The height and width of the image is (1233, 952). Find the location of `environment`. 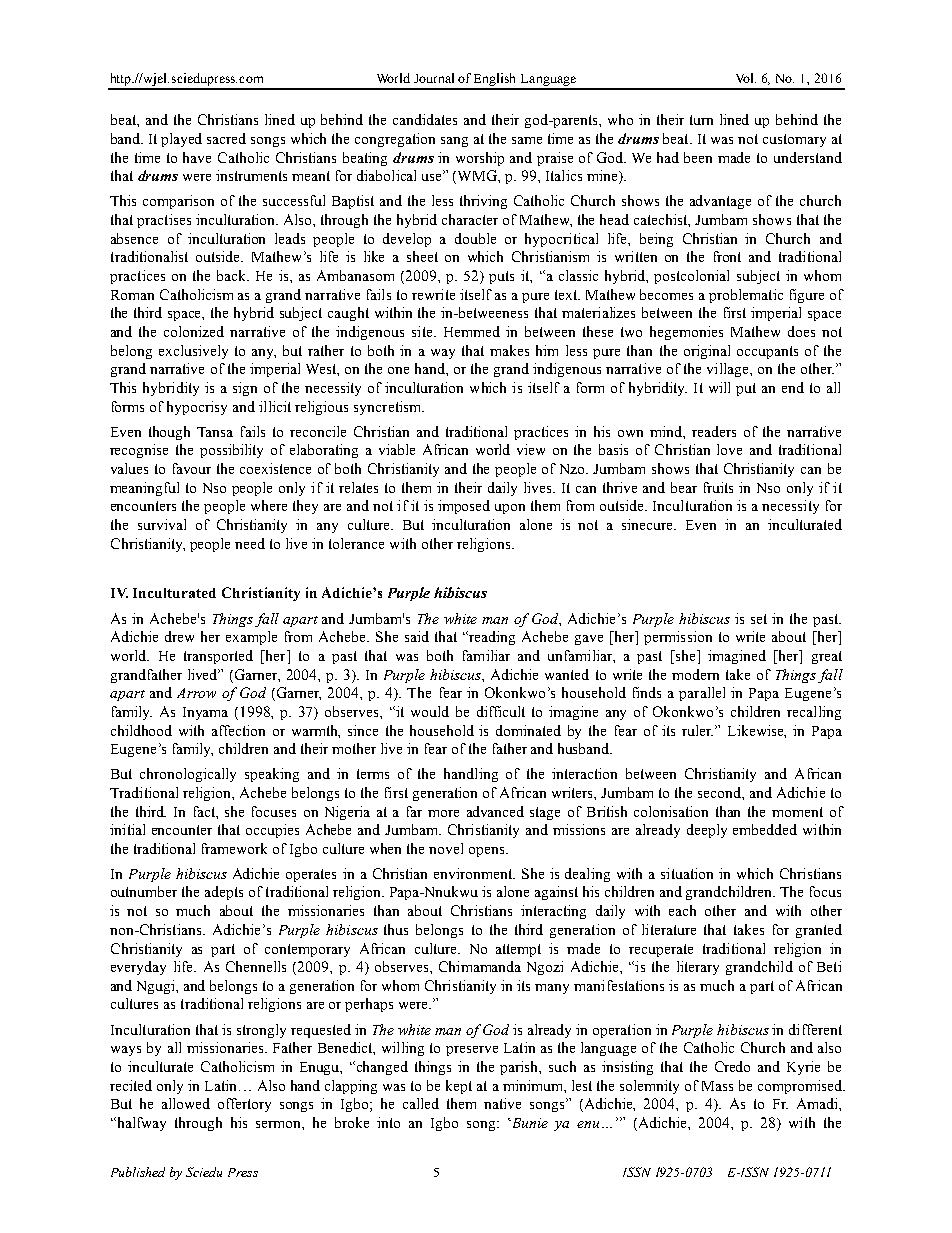

environment is located at coordinates (474, 873).
